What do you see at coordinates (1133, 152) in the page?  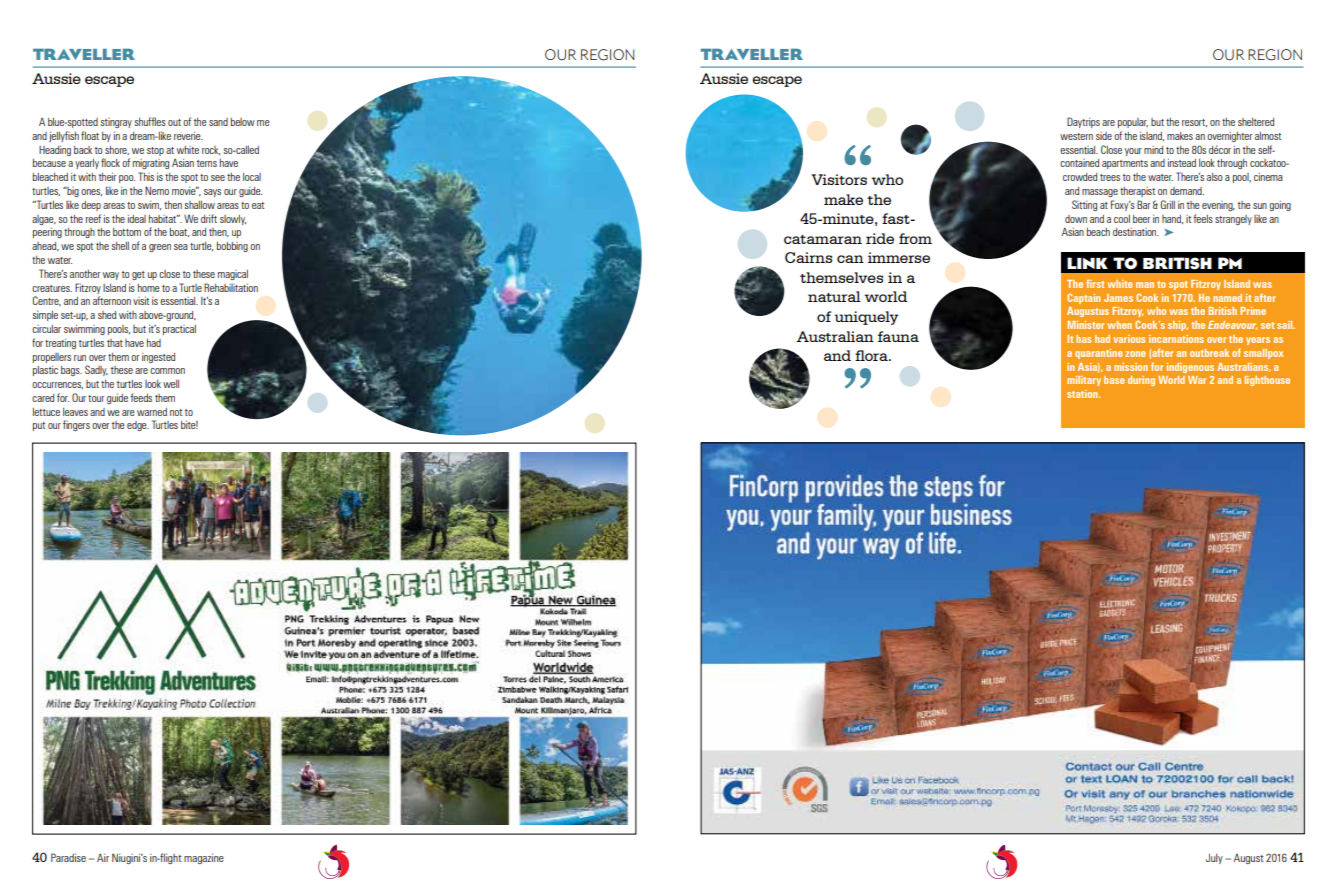 I see `your` at bounding box center [1133, 152].
